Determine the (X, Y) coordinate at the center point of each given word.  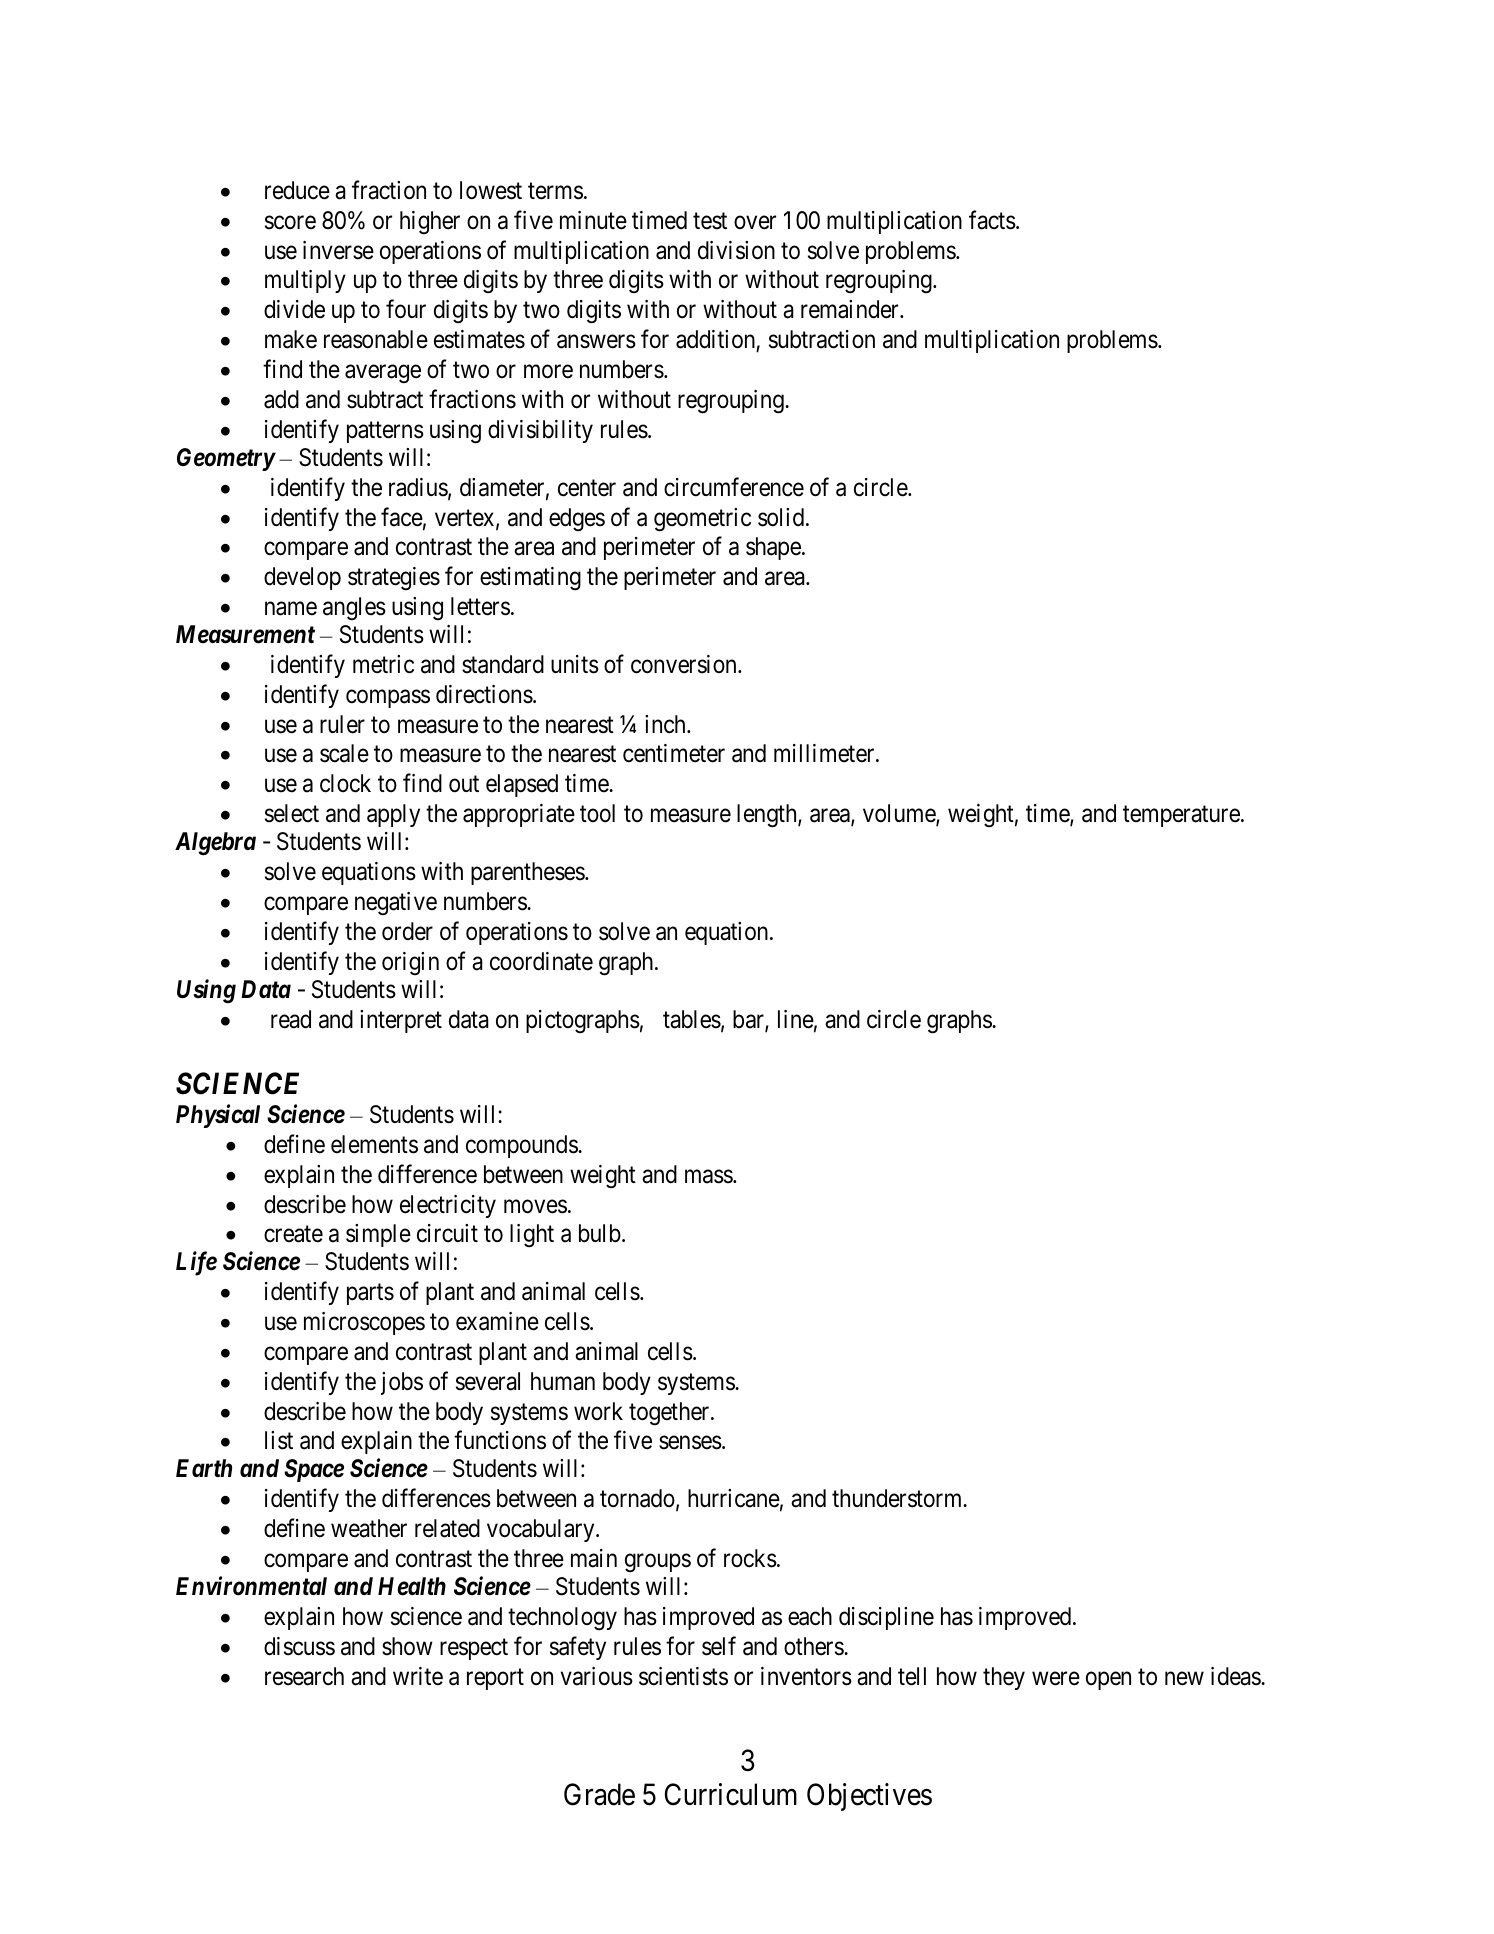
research (304, 1676)
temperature (1181, 816)
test (710, 221)
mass (709, 1176)
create (293, 1234)
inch (666, 724)
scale (344, 753)
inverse (338, 250)
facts (992, 220)
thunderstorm (898, 1498)
